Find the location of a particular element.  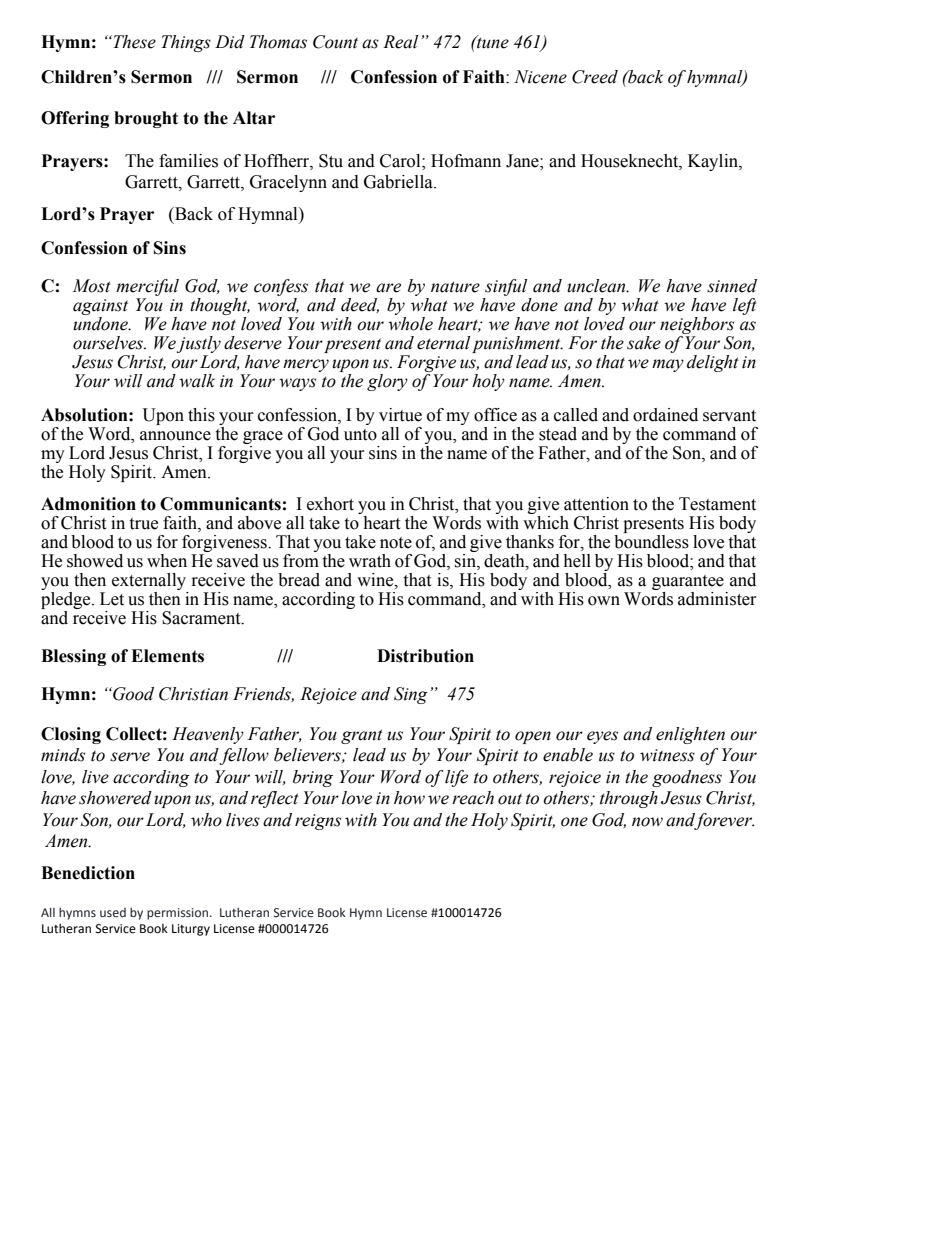

sinned is located at coordinates (732, 286).
